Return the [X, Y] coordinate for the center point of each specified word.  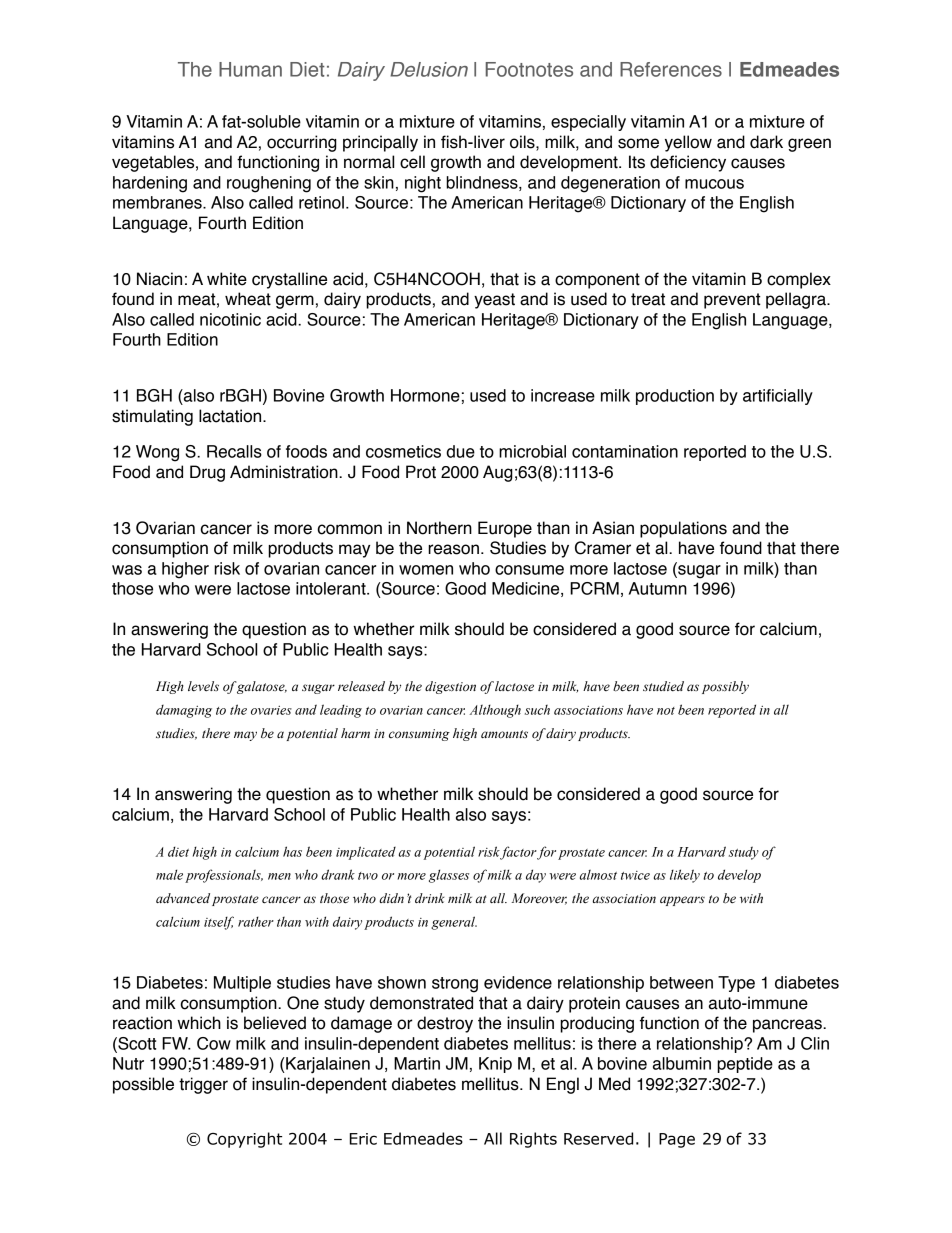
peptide [745, 1065]
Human [250, 69]
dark [766, 142]
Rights [533, 1140]
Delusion [429, 69]
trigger [203, 1085]
